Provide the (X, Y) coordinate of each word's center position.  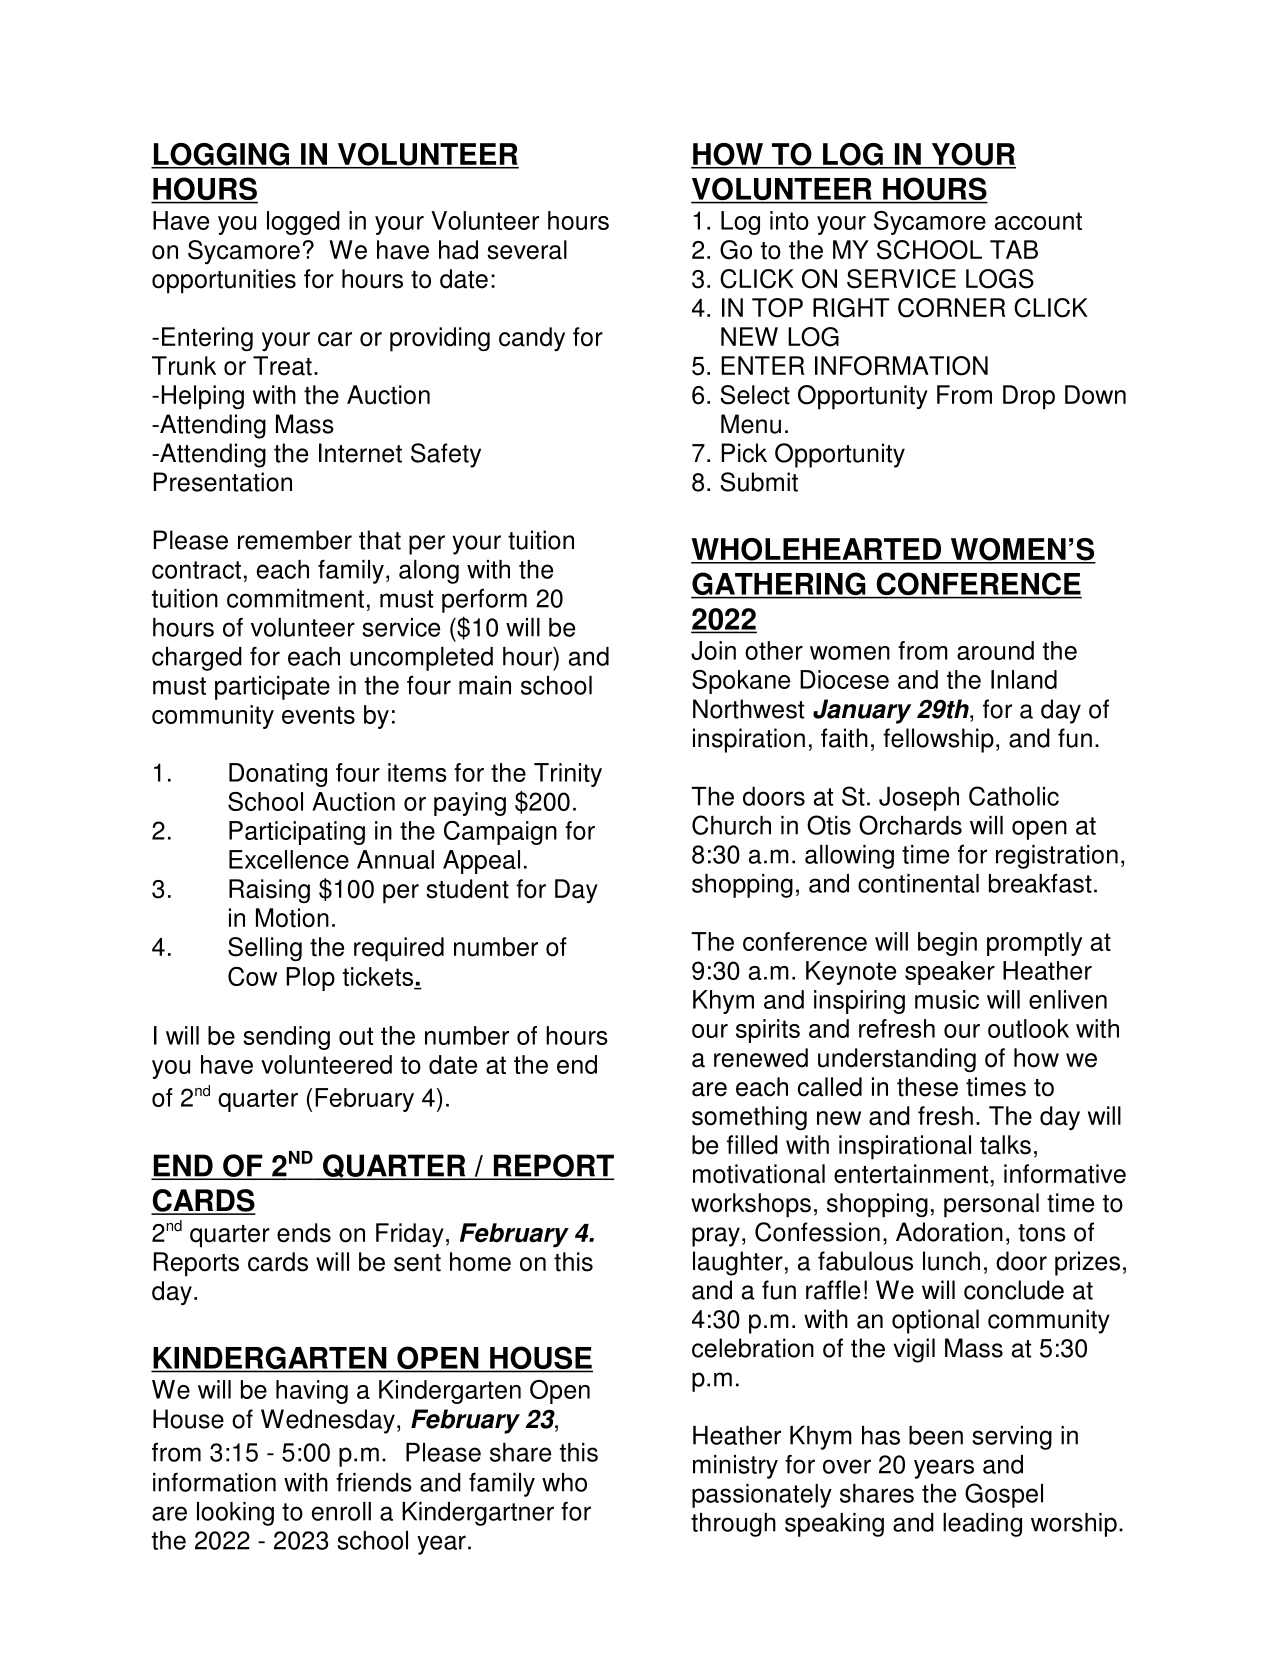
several (527, 250)
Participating (297, 833)
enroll (341, 1511)
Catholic (1014, 796)
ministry (735, 1467)
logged (303, 223)
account (1038, 221)
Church (731, 825)
